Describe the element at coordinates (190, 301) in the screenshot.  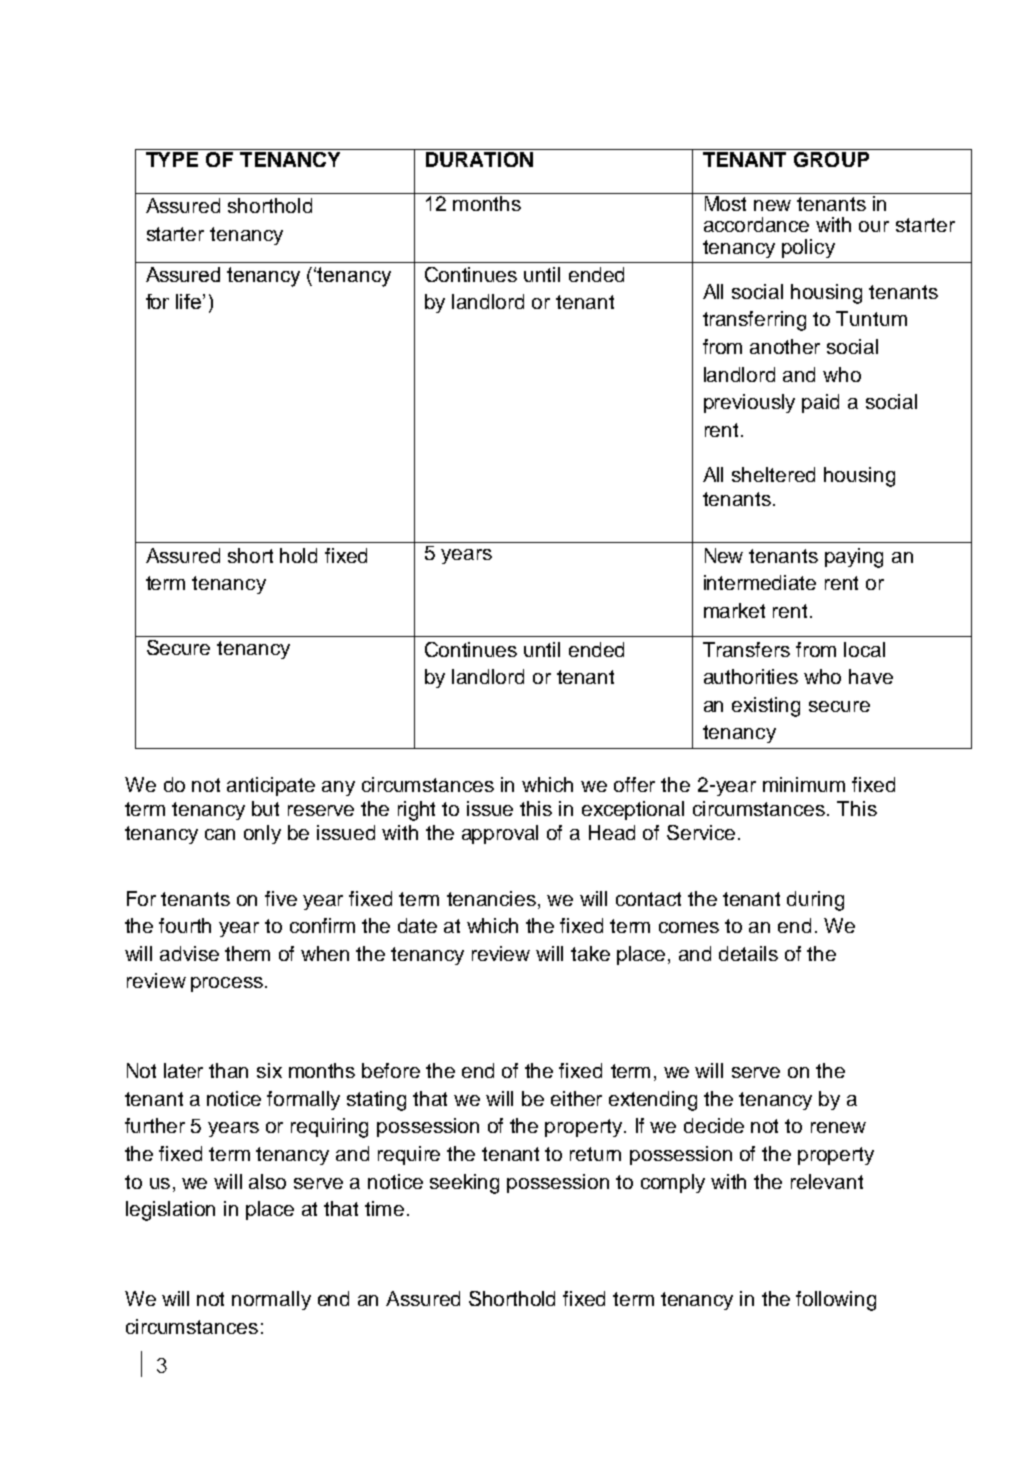
I see `life` at that location.
